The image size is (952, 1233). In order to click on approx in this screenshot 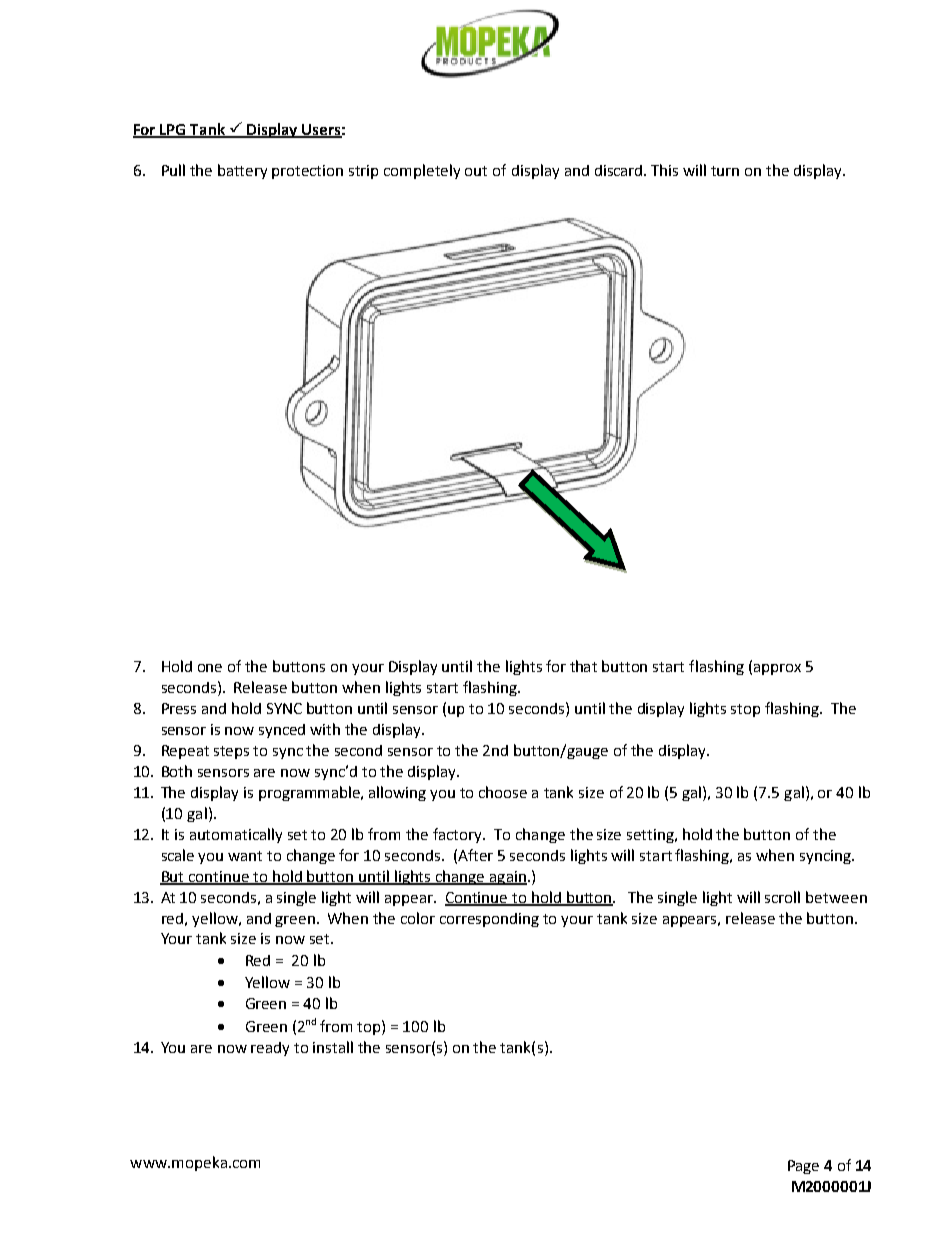, I will do `click(776, 669)`.
